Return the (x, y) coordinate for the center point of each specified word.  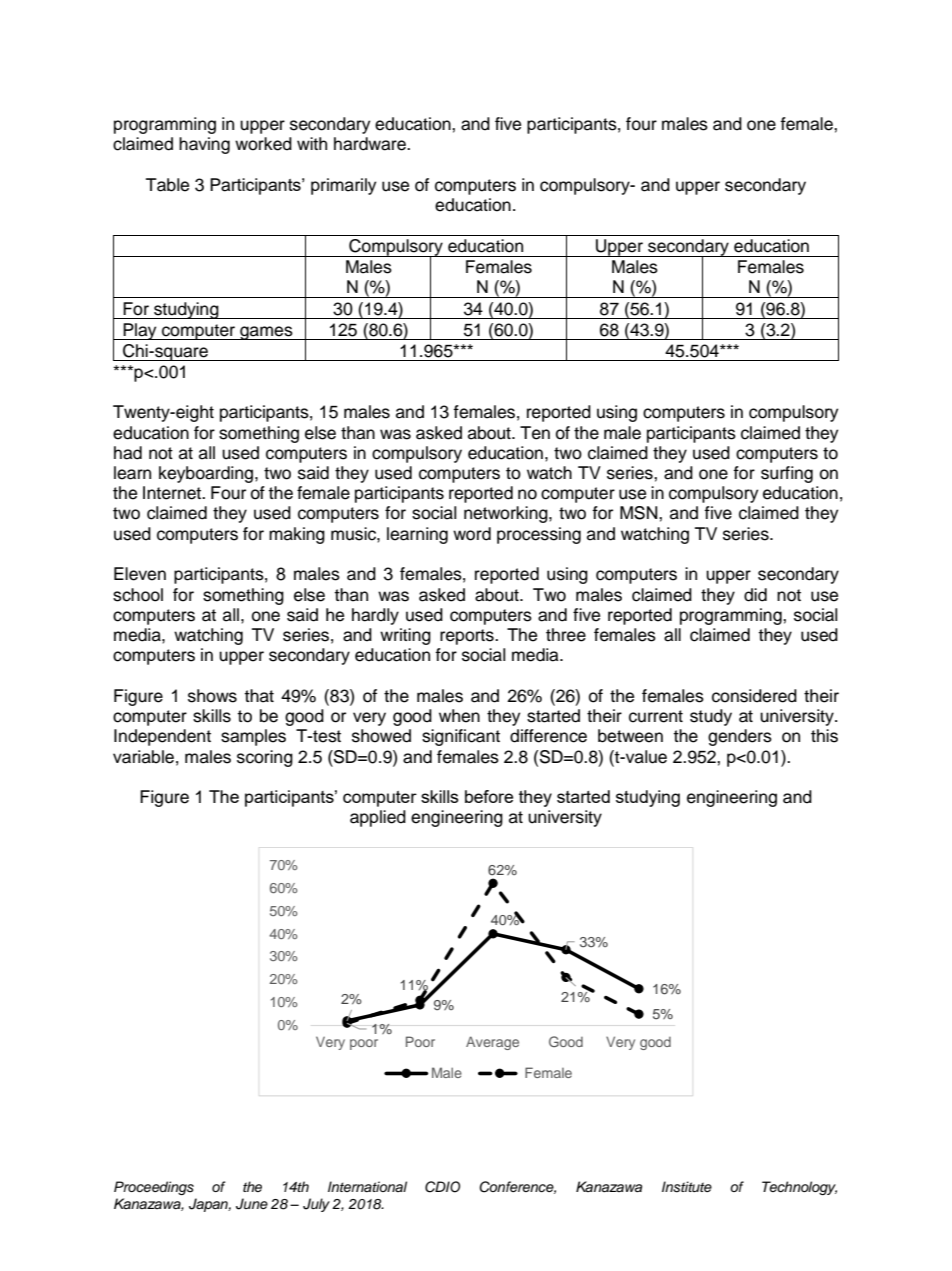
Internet (173, 493)
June (252, 1204)
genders (740, 737)
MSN (640, 513)
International (367, 1187)
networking (507, 514)
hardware (371, 144)
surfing (787, 474)
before (489, 796)
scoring (265, 758)
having (204, 145)
